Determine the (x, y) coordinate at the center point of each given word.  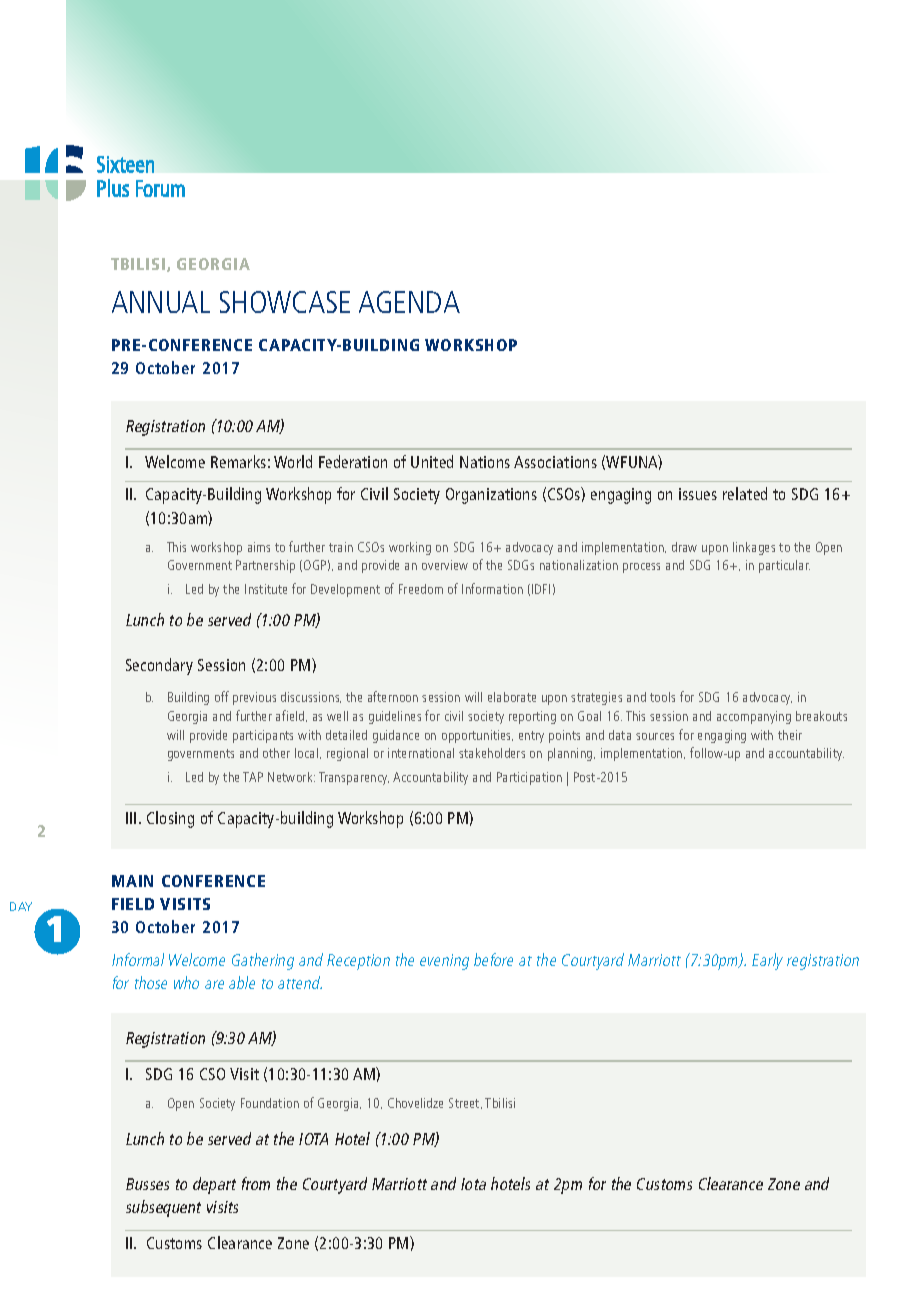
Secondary (159, 666)
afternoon (393, 696)
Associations (555, 462)
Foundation (270, 1103)
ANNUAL (161, 302)
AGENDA (409, 302)
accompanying (754, 717)
